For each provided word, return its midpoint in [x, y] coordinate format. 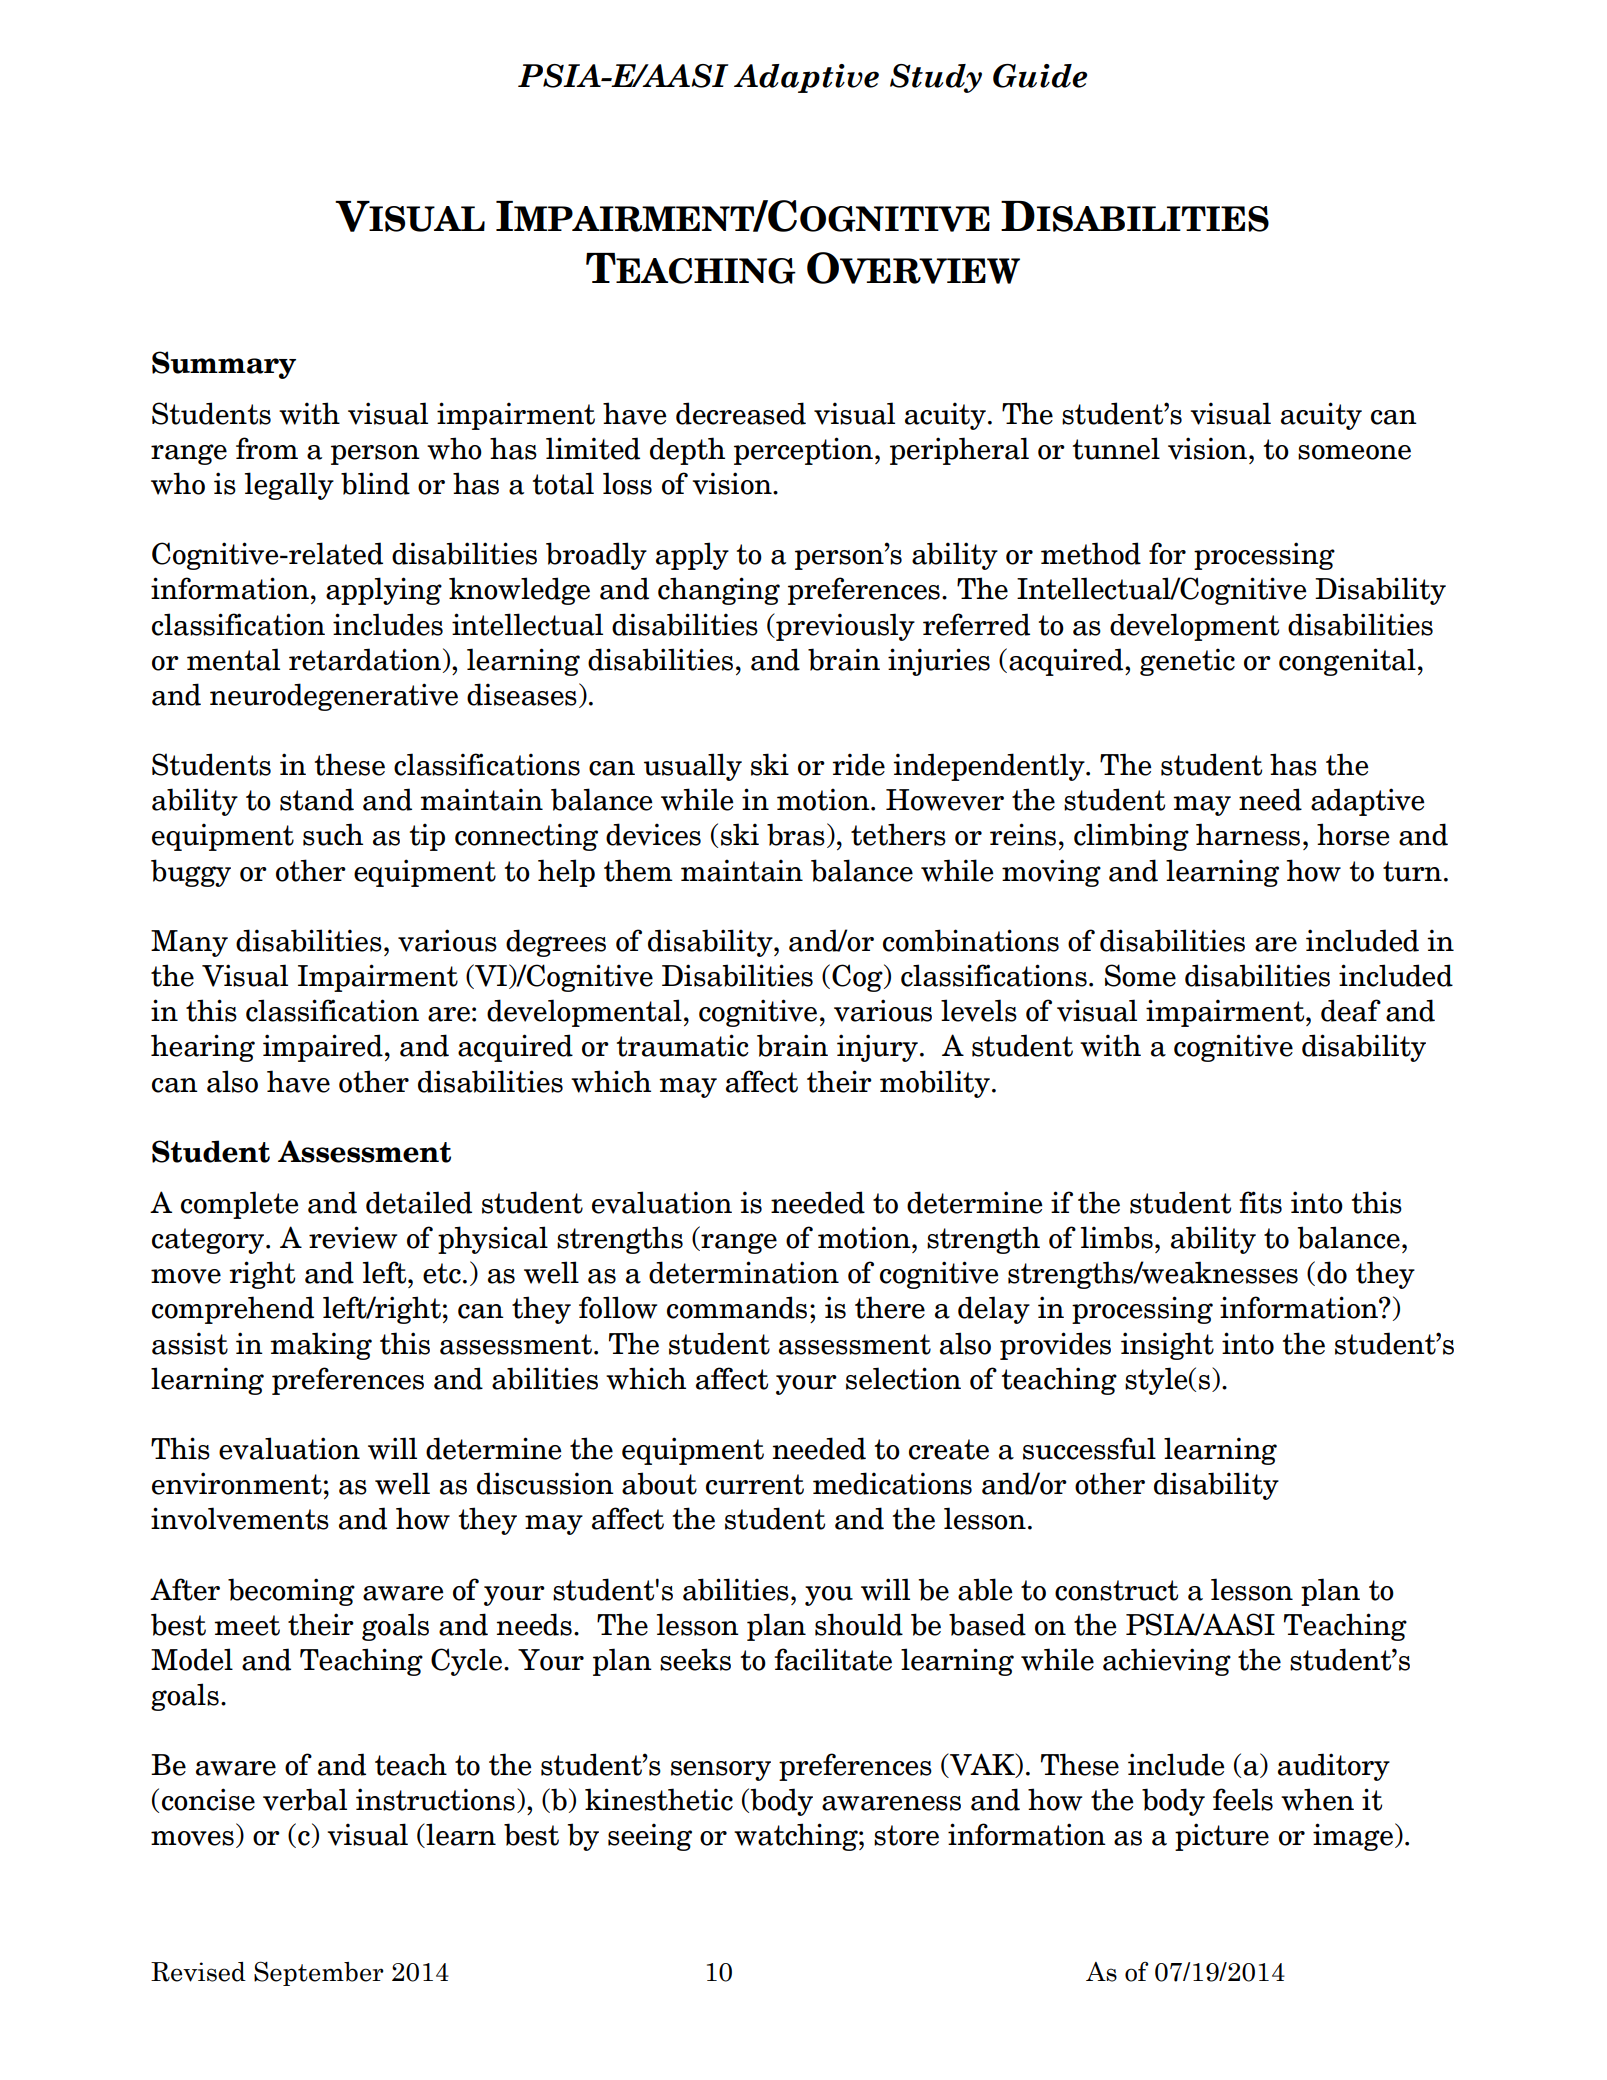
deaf [1351, 1010]
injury [877, 1048]
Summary [224, 365]
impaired [323, 1048]
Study [936, 78]
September [319, 1973]
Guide [1040, 76]
